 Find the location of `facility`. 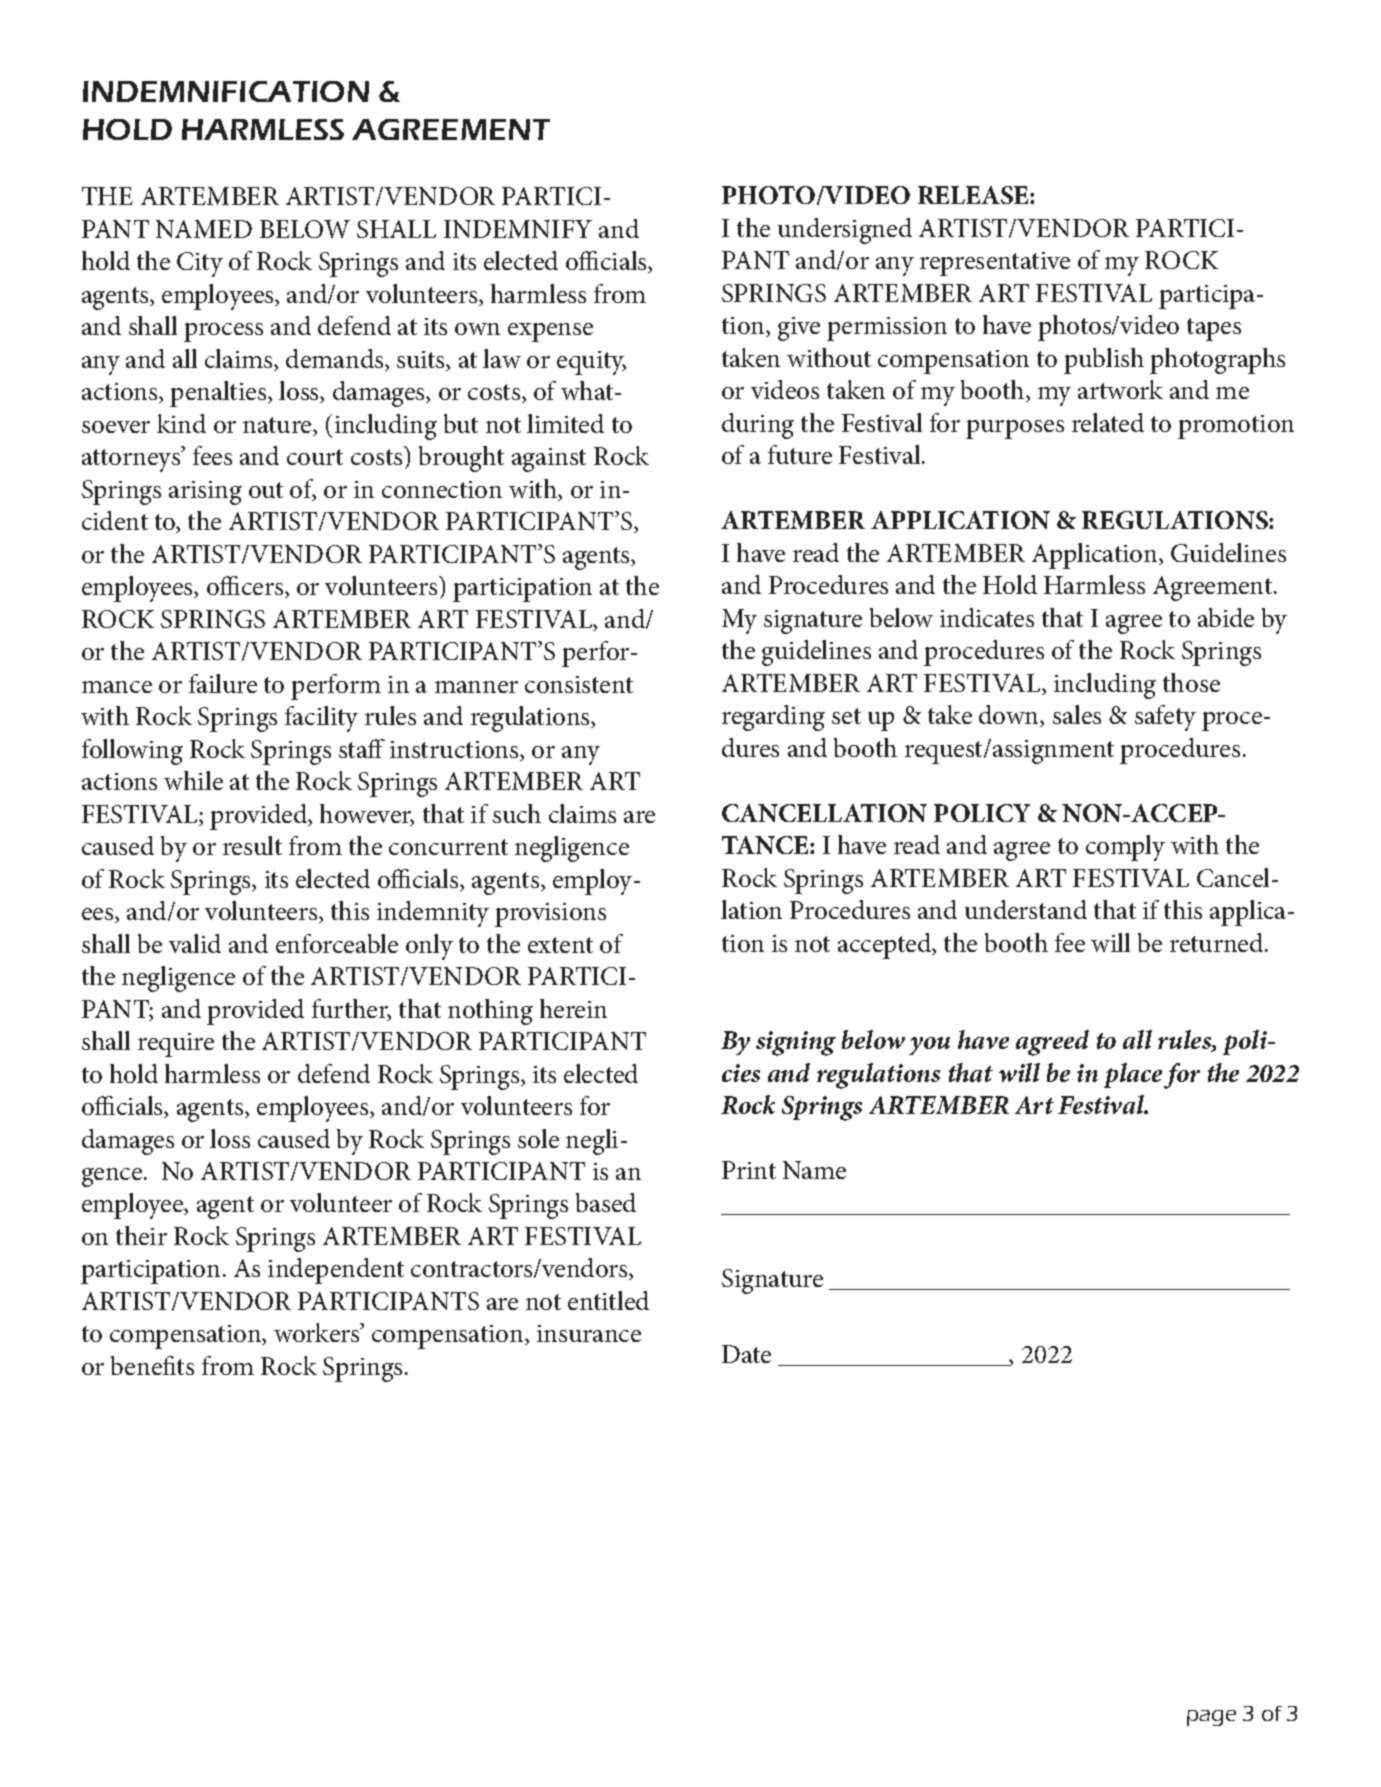

facility is located at coordinates (321, 719).
